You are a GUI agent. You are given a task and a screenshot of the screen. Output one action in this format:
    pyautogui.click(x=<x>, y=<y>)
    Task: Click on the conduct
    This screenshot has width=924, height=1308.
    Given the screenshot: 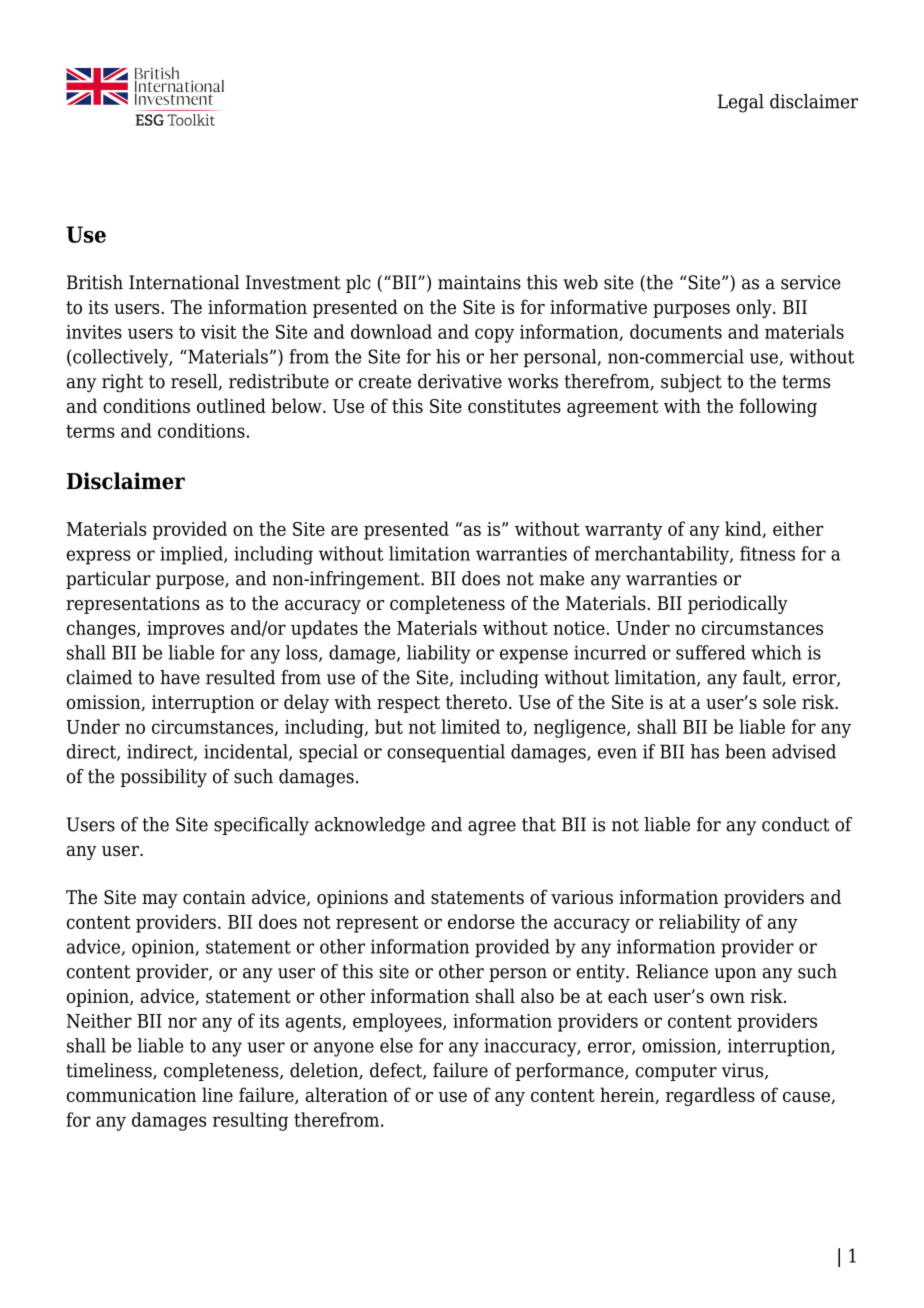 What is the action you would take?
    pyautogui.click(x=796, y=824)
